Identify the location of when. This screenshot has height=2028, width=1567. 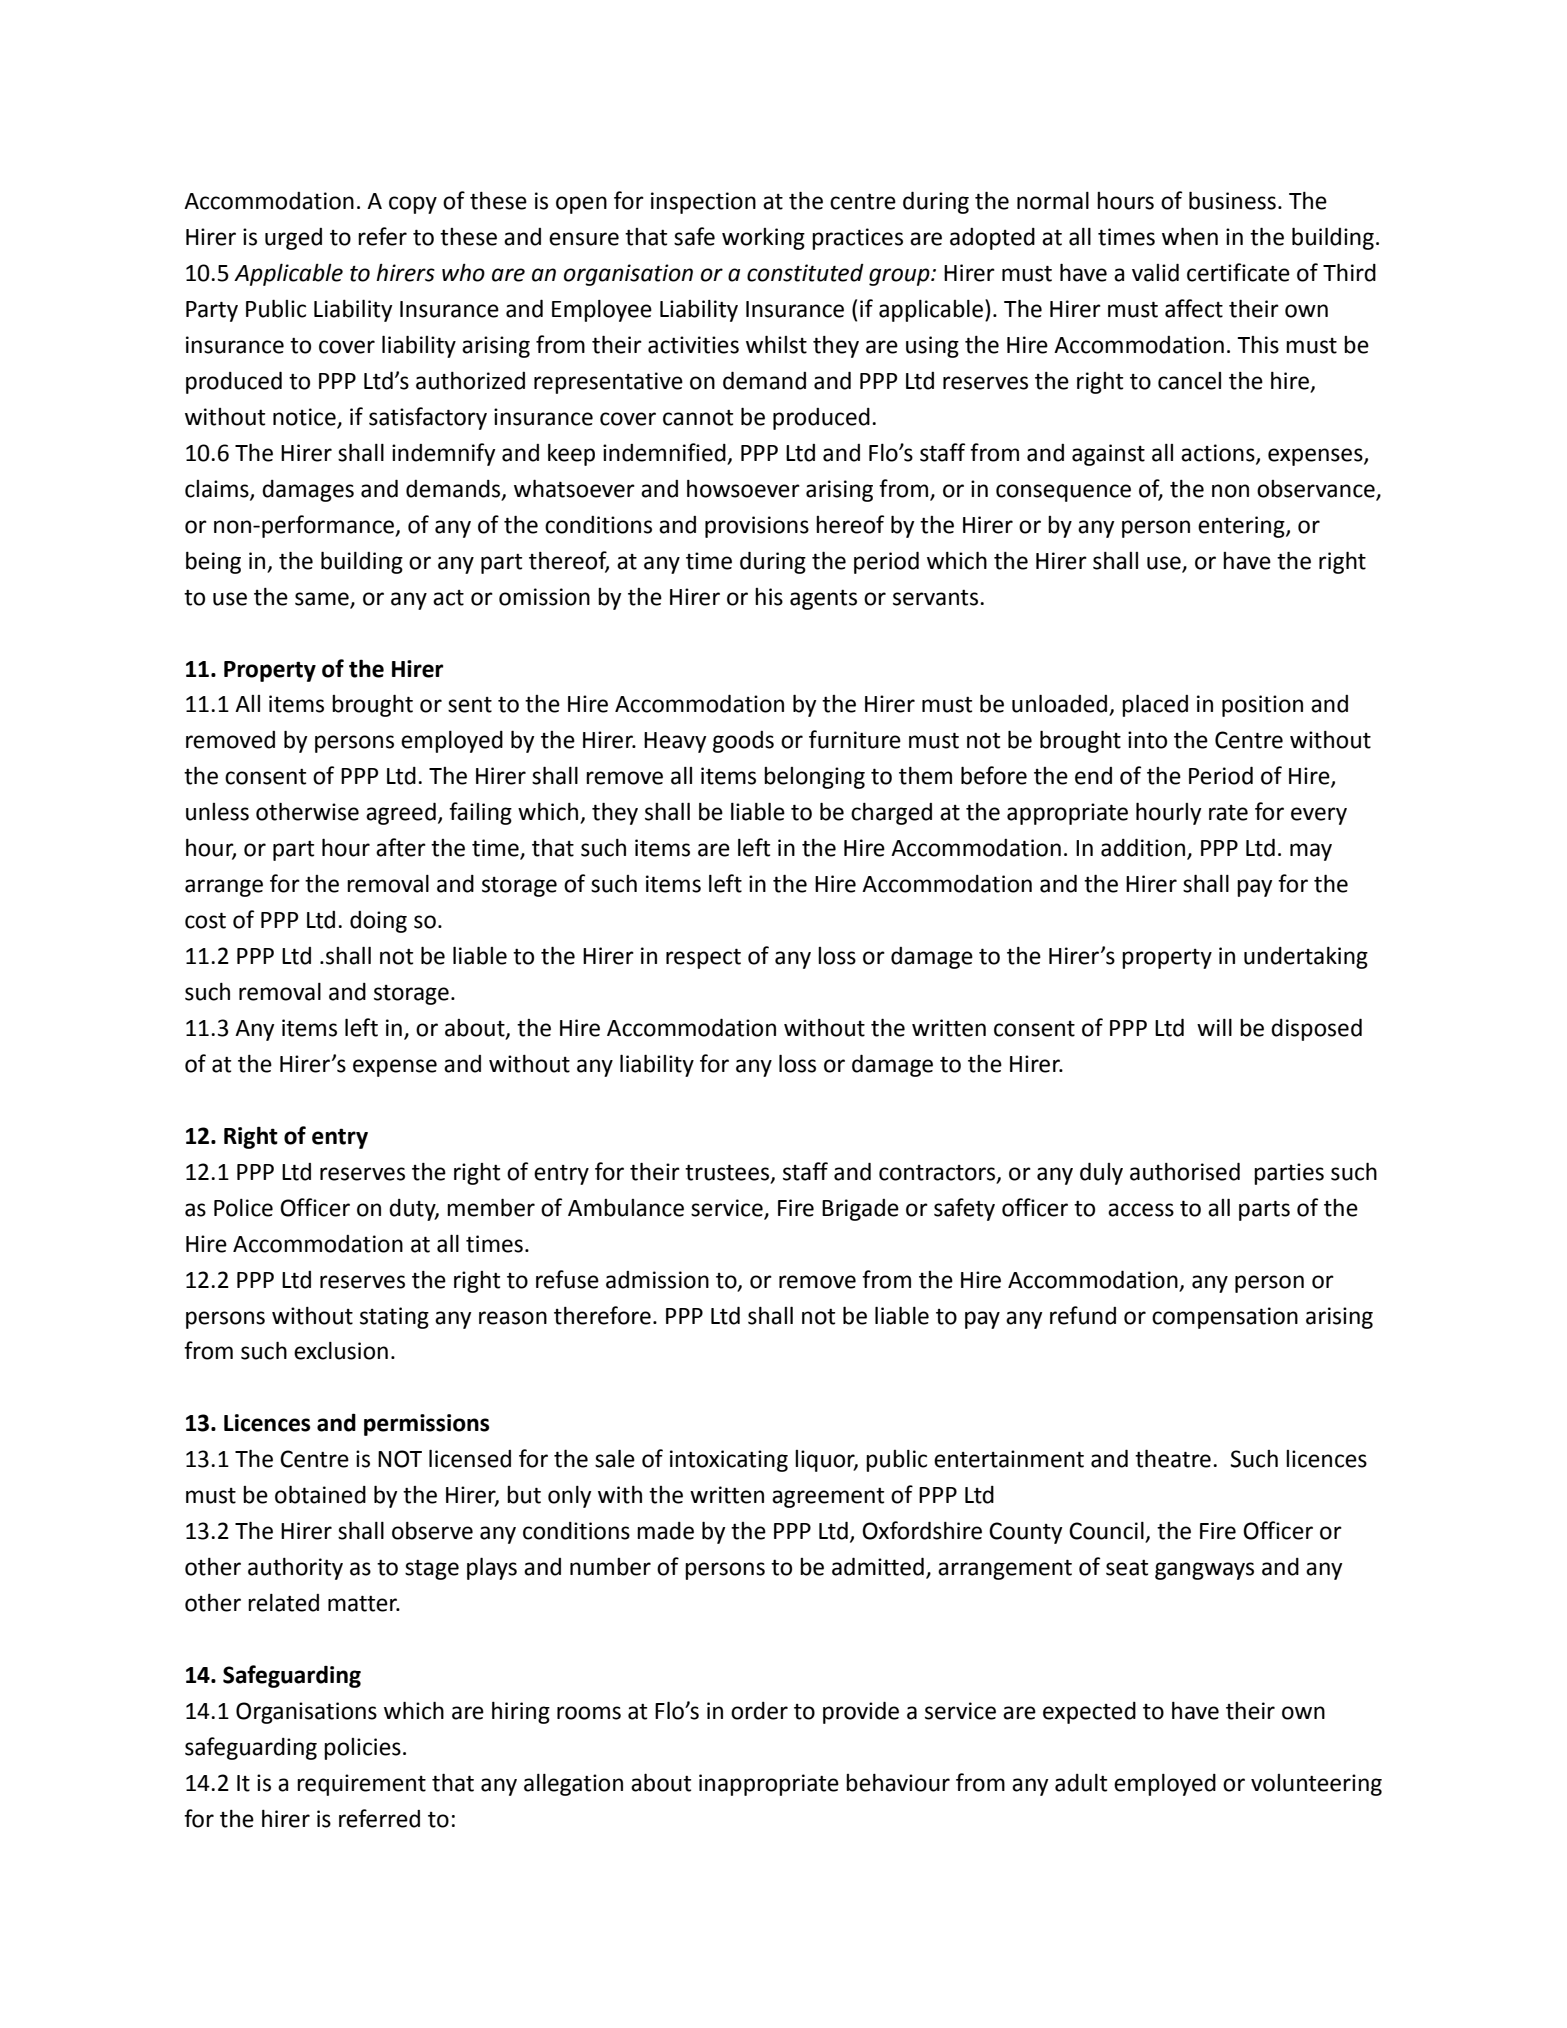
(1190, 236).
